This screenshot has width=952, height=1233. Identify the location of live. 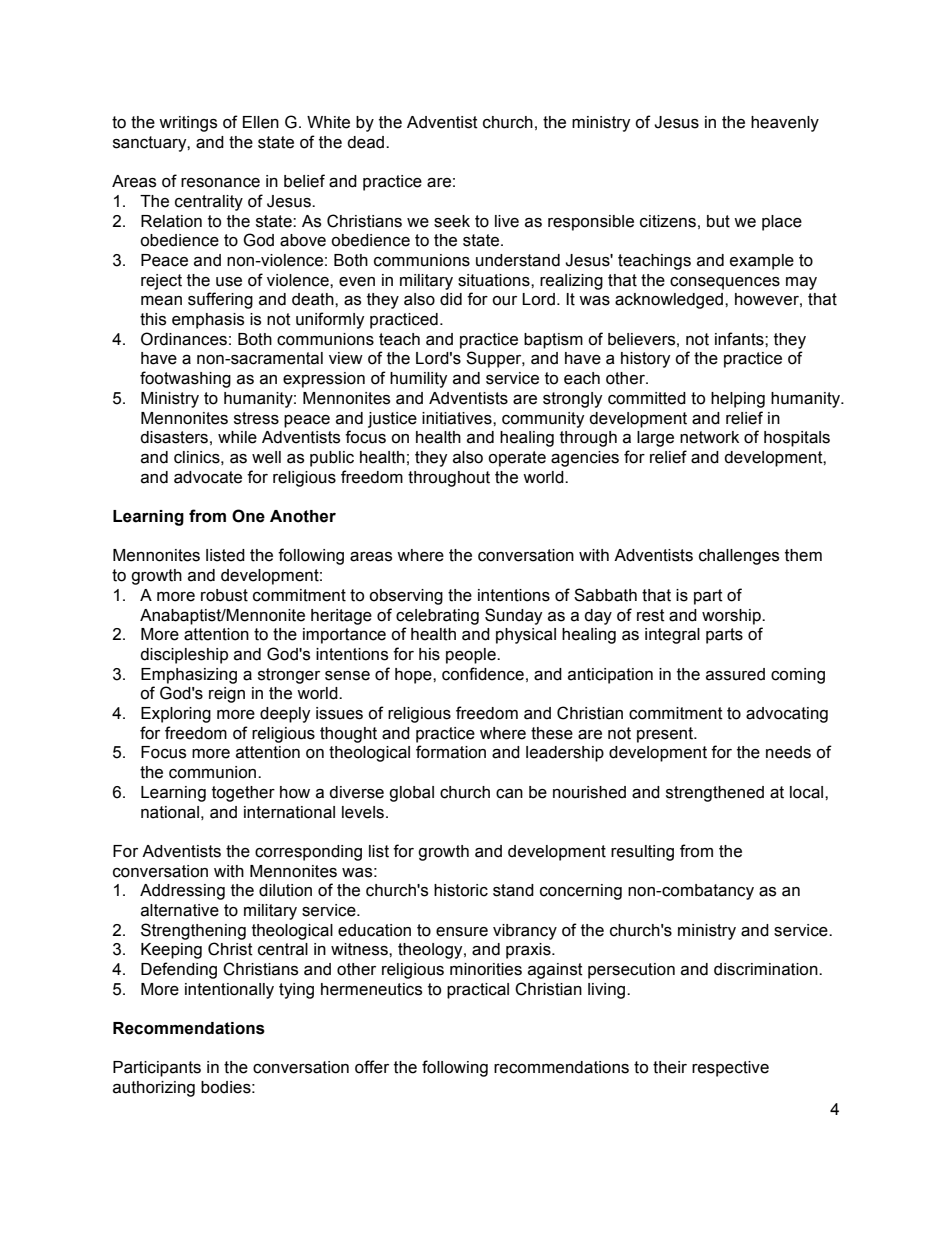
(507, 221).
